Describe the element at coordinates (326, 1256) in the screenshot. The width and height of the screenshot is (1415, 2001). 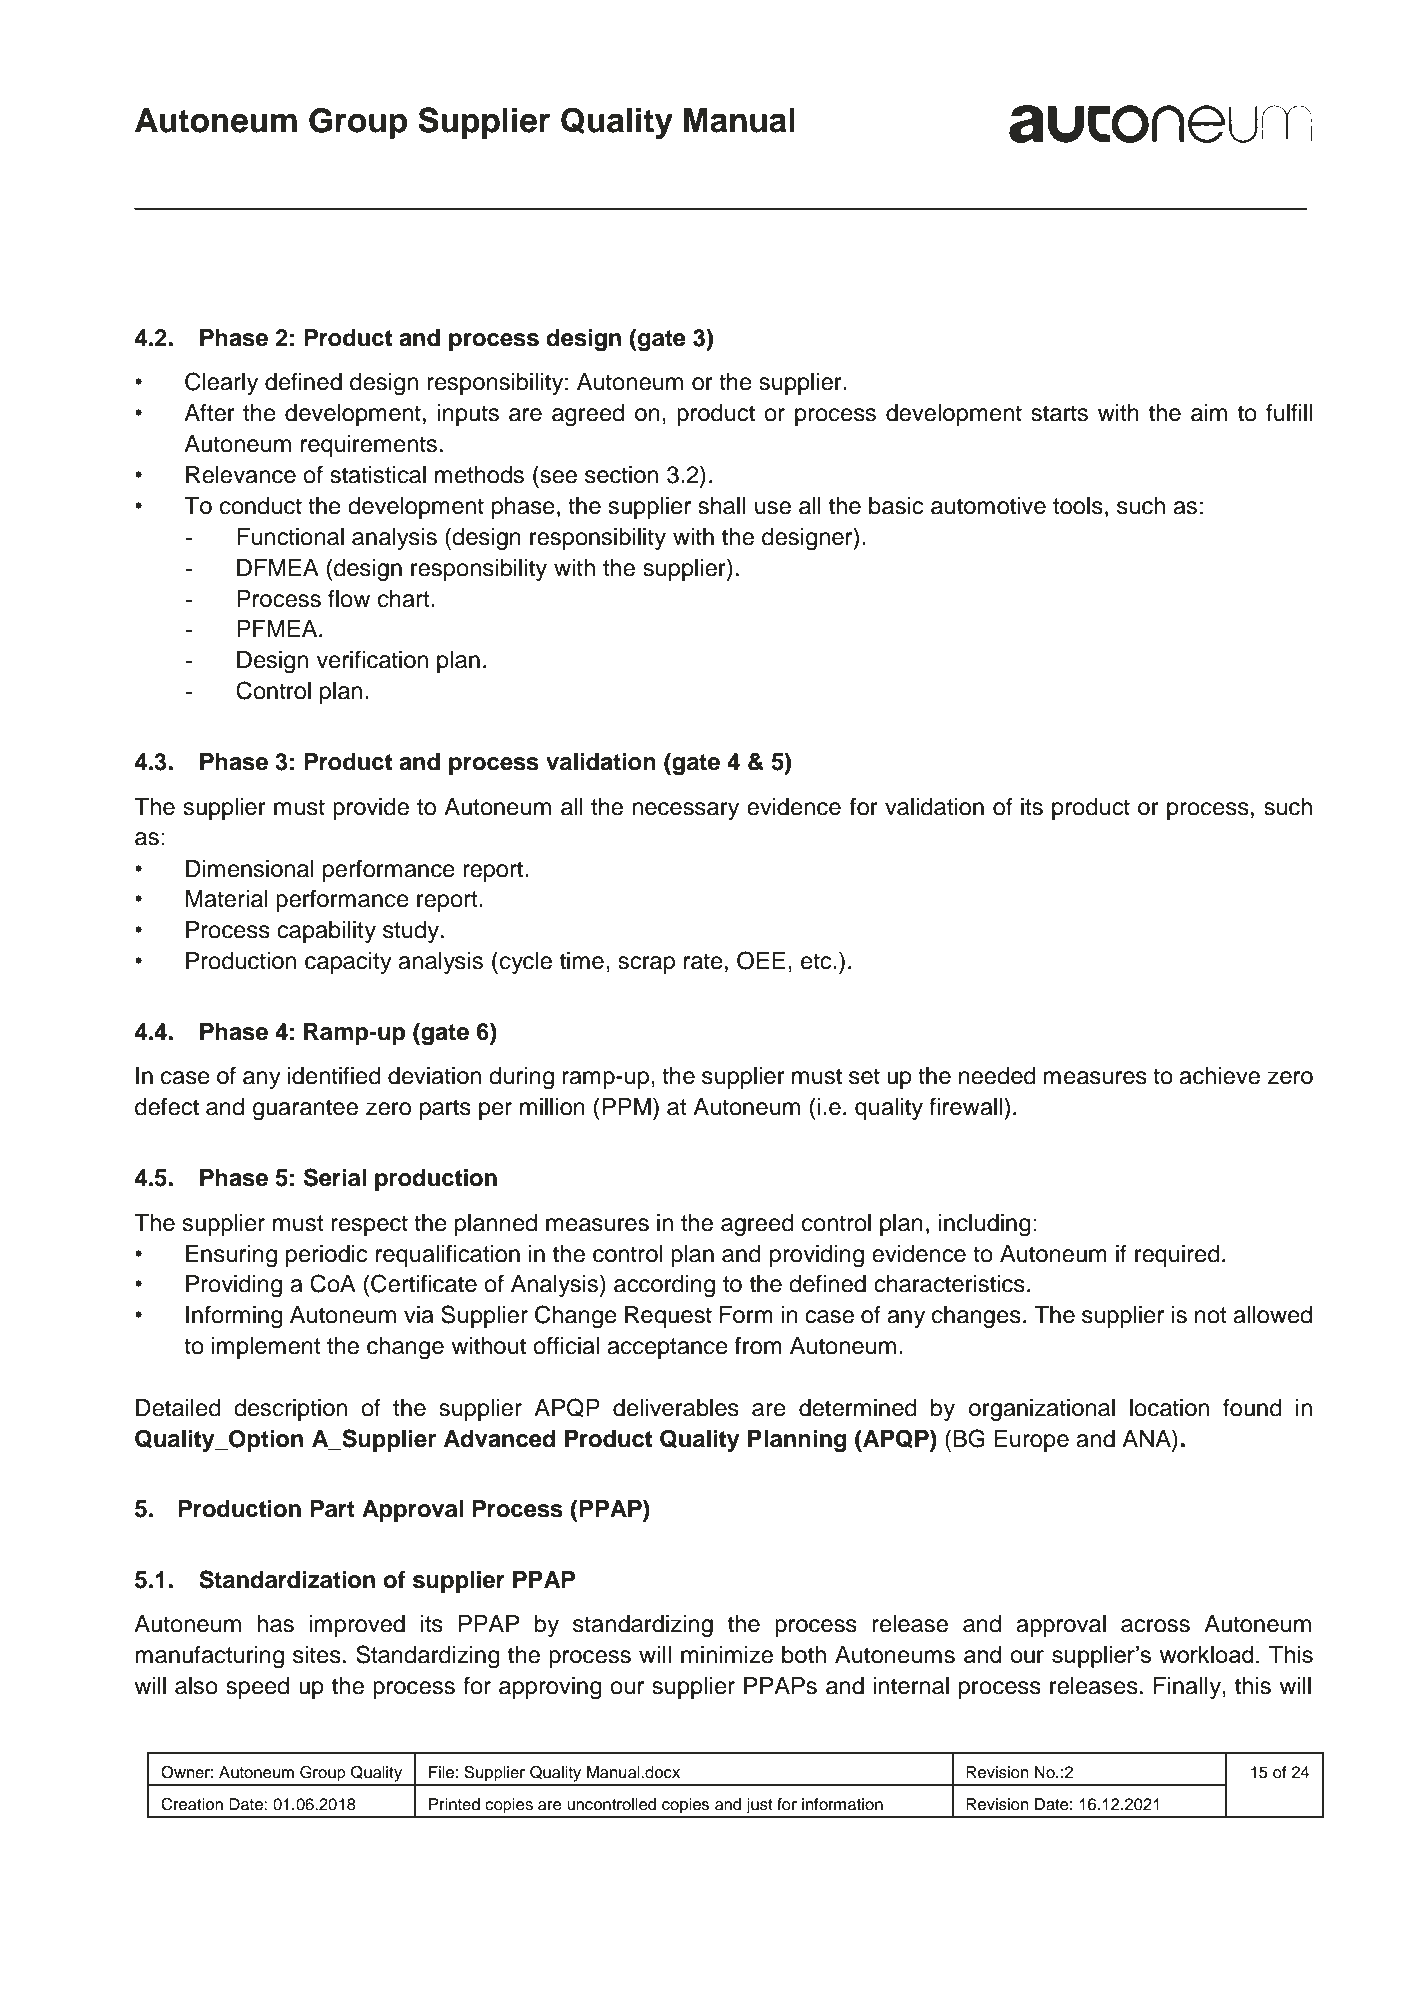
I see `periodic` at that location.
